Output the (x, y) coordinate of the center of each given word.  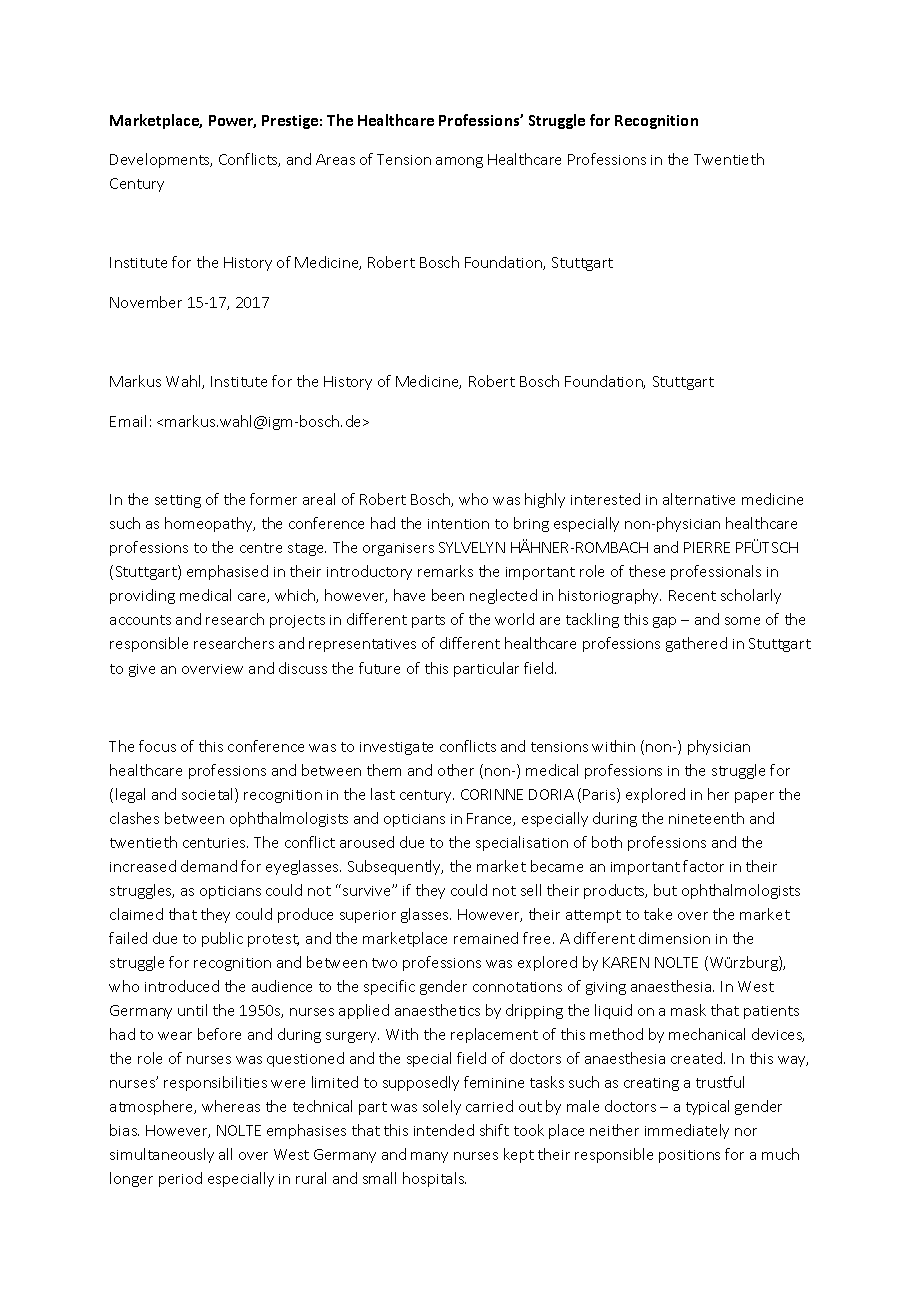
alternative (699, 499)
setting (178, 501)
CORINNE (492, 794)
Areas (335, 159)
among (459, 162)
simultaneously (162, 1155)
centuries (215, 843)
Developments (161, 160)
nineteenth (706, 818)
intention (458, 524)
